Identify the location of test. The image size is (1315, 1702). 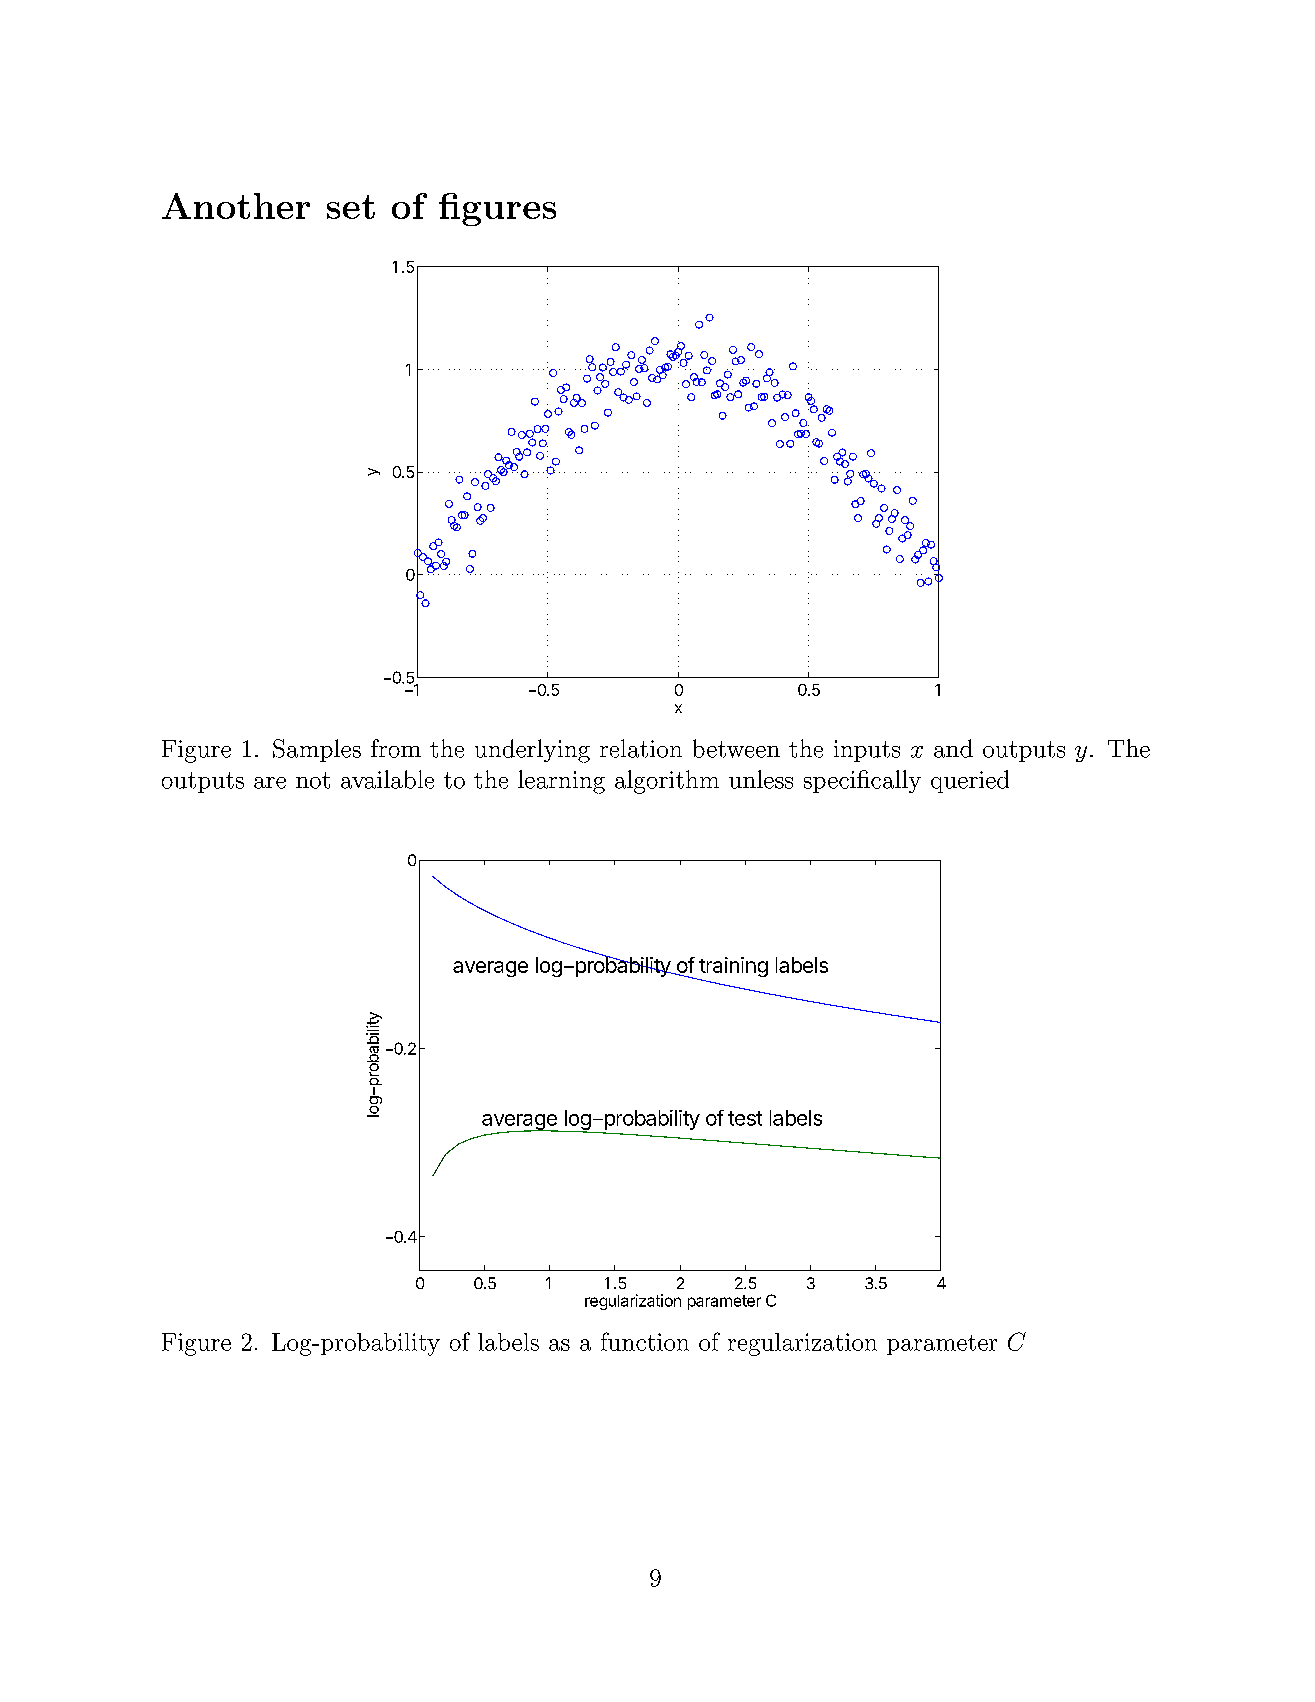
(745, 1118).
